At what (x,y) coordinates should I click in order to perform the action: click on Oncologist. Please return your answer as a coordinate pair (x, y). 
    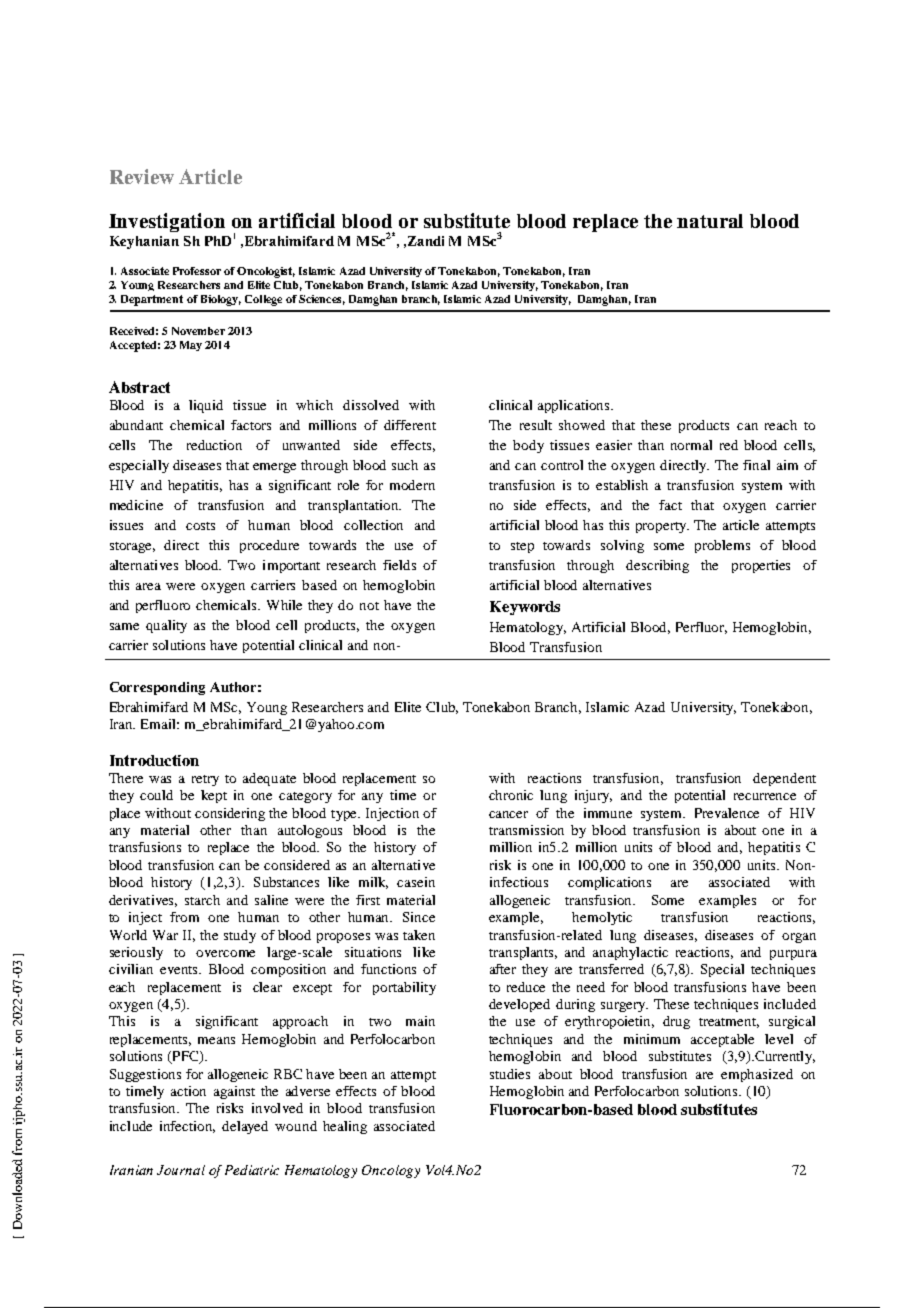
    Looking at the image, I should click on (266, 272).
